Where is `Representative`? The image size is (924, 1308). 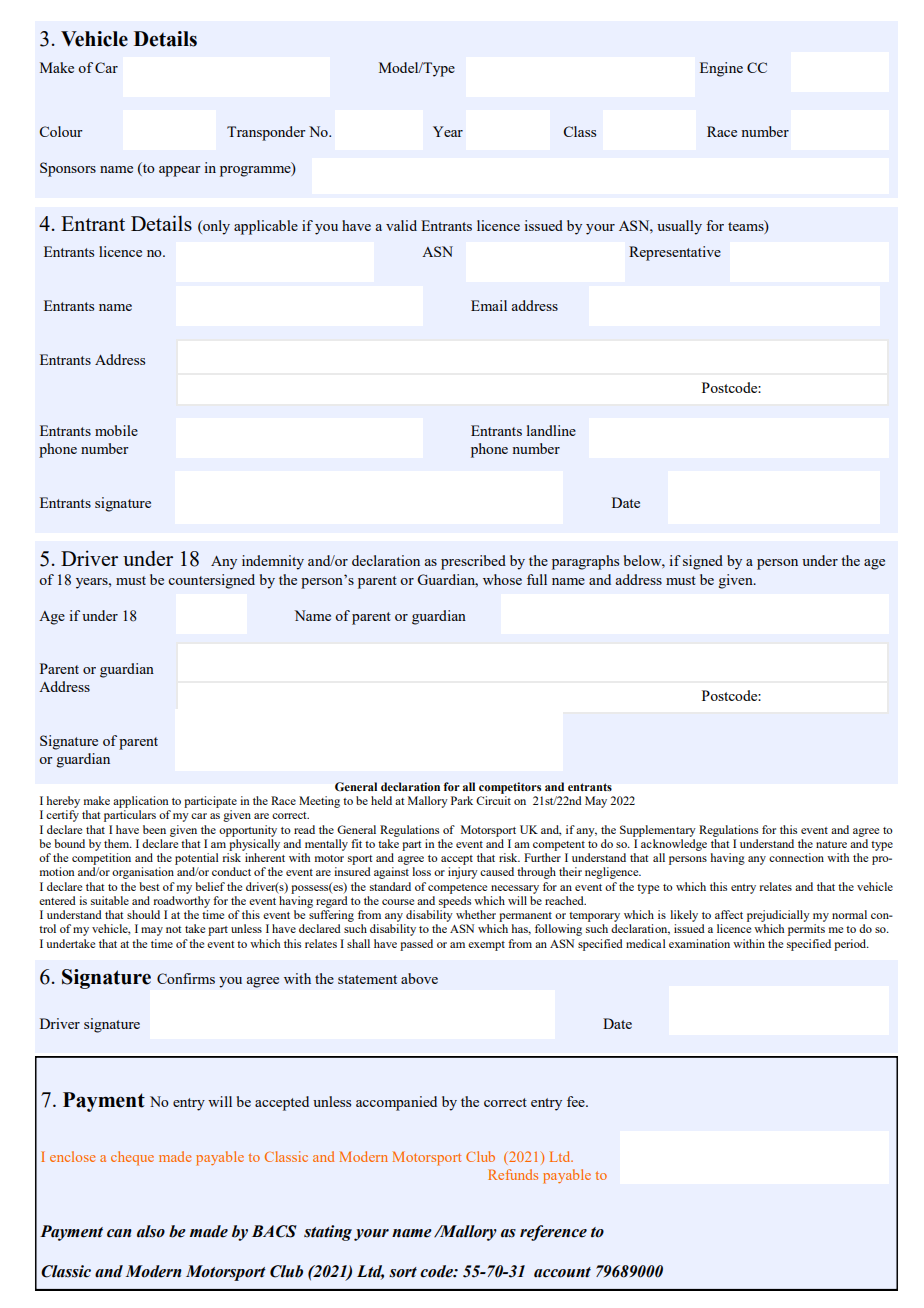 Representative is located at coordinates (675, 253).
